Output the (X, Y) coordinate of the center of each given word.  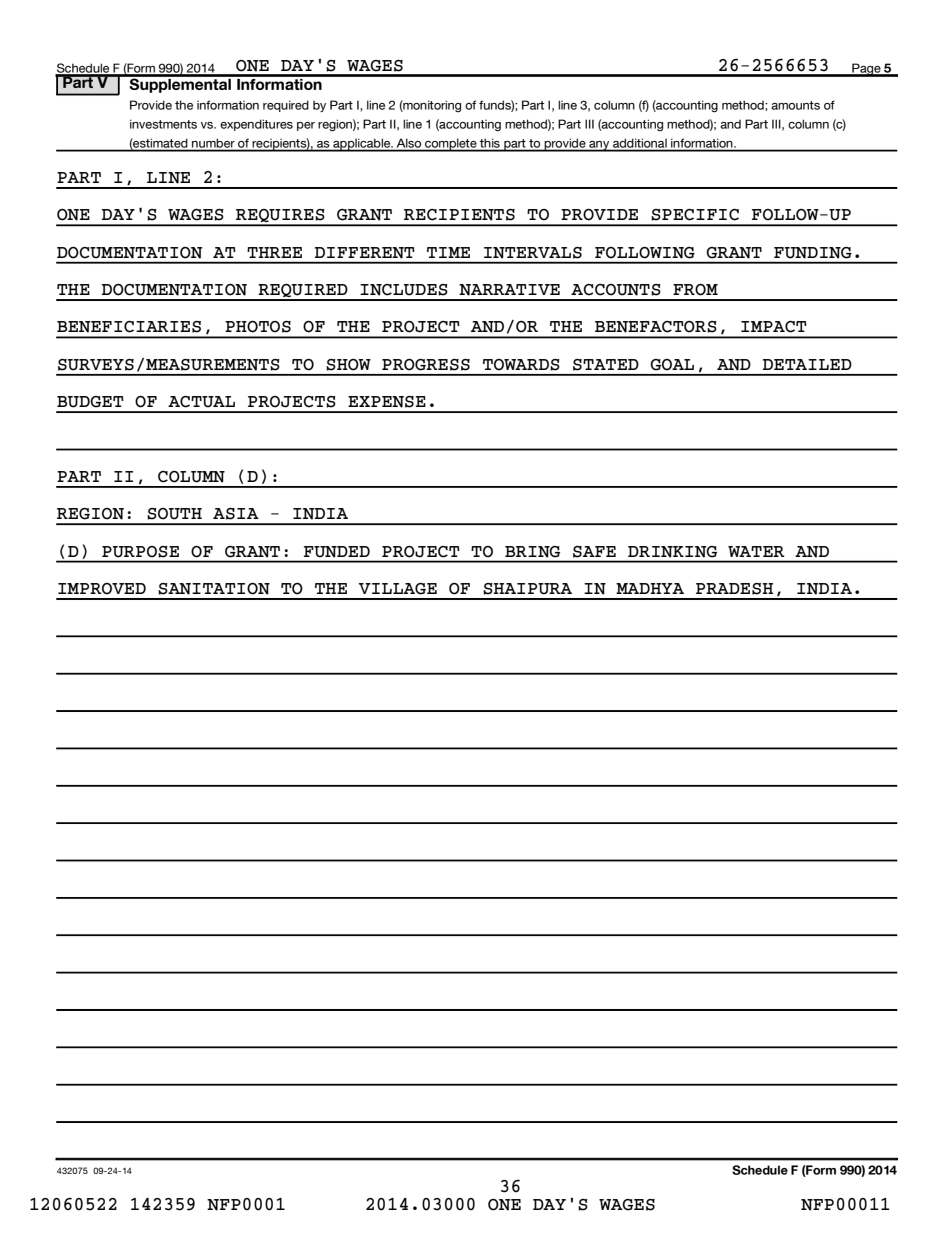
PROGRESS (426, 365)
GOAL (672, 365)
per (306, 126)
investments (163, 124)
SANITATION (214, 589)
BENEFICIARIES (129, 327)
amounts (795, 105)
